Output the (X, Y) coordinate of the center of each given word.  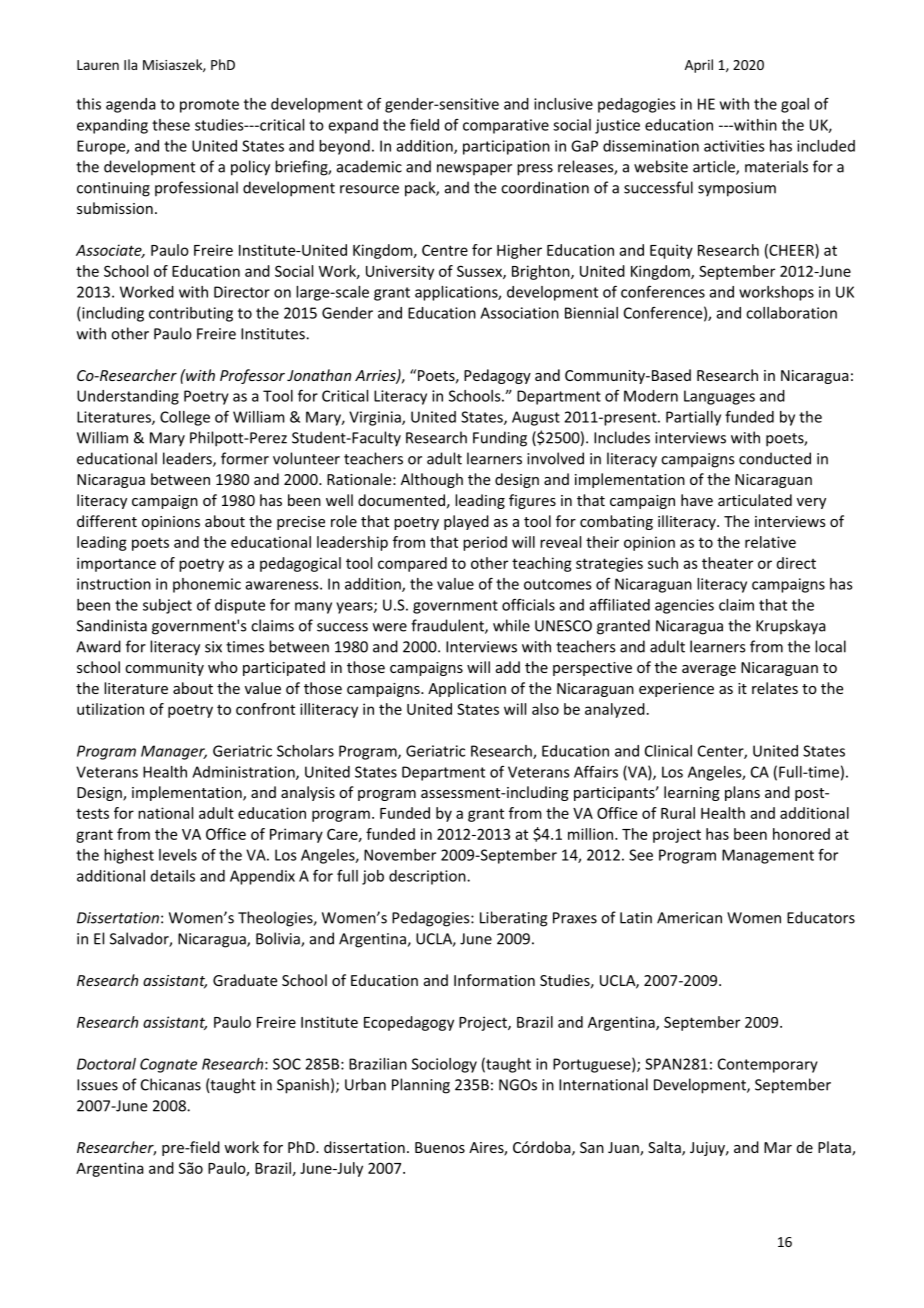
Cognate (168, 1065)
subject (167, 606)
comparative (506, 126)
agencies (684, 606)
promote (209, 106)
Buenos (440, 1147)
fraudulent (448, 626)
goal (795, 105)
